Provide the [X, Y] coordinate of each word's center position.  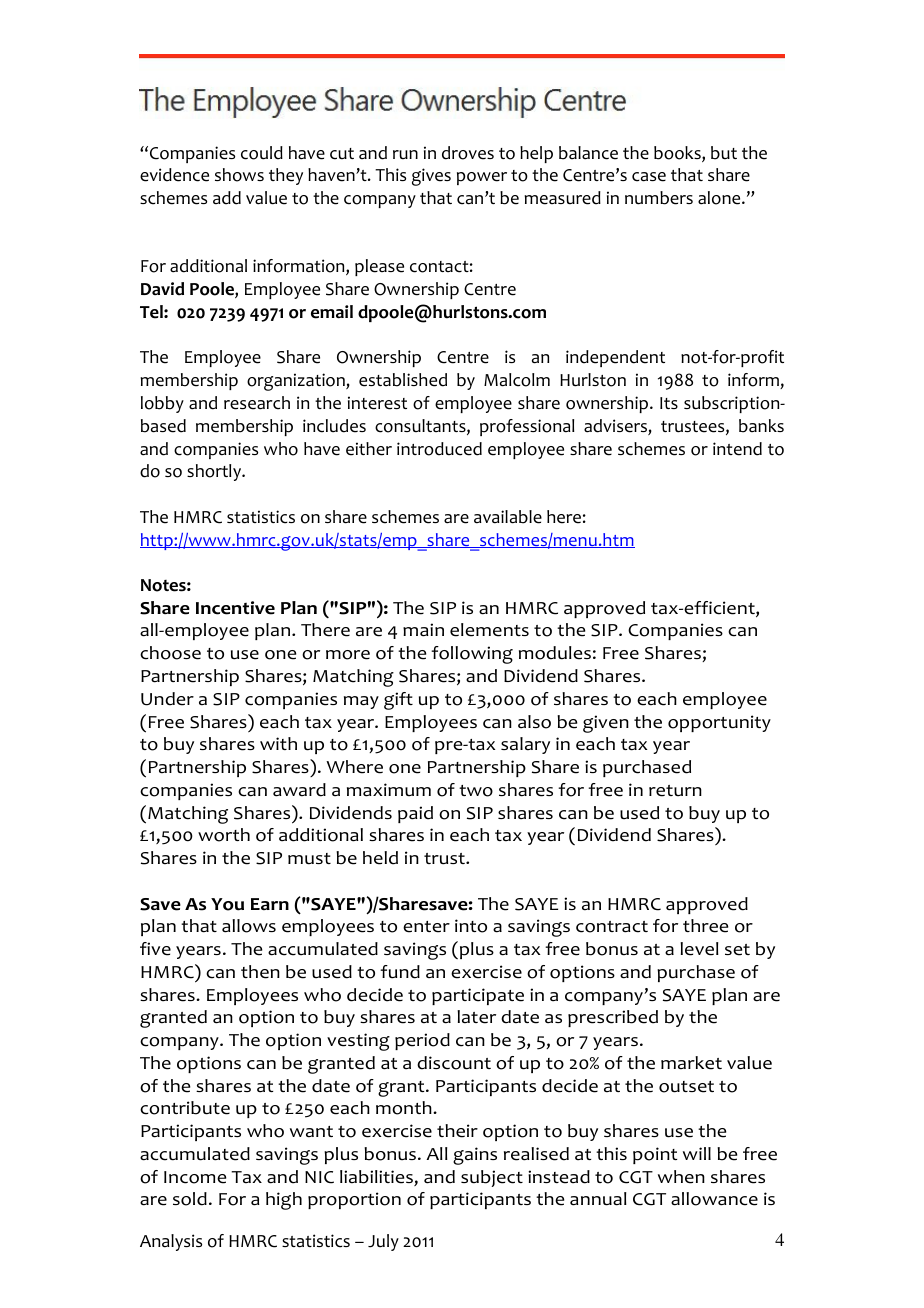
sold [190, 1199]
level [699, 949]
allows [249, 926]
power [482, 178]
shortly [215, 472]
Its [669, 403]
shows [239, 175]
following [472, 655]
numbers [659, 198]
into [471, 926]
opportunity [719, 723]
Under [167, 699]
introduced [439, 449]
